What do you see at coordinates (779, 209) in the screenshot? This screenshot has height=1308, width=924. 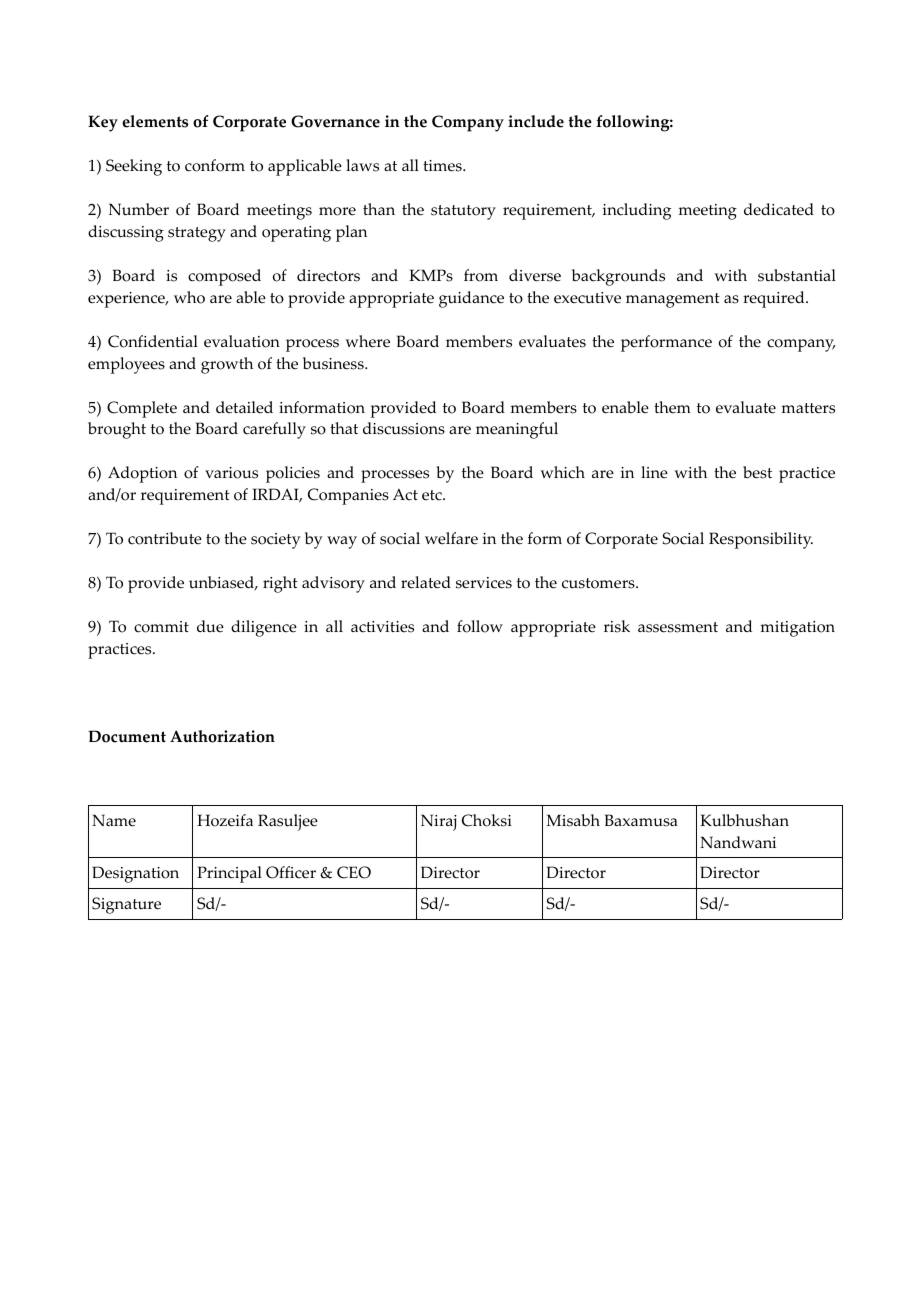 I see `dedicated` at bounding box center [779, 209].
